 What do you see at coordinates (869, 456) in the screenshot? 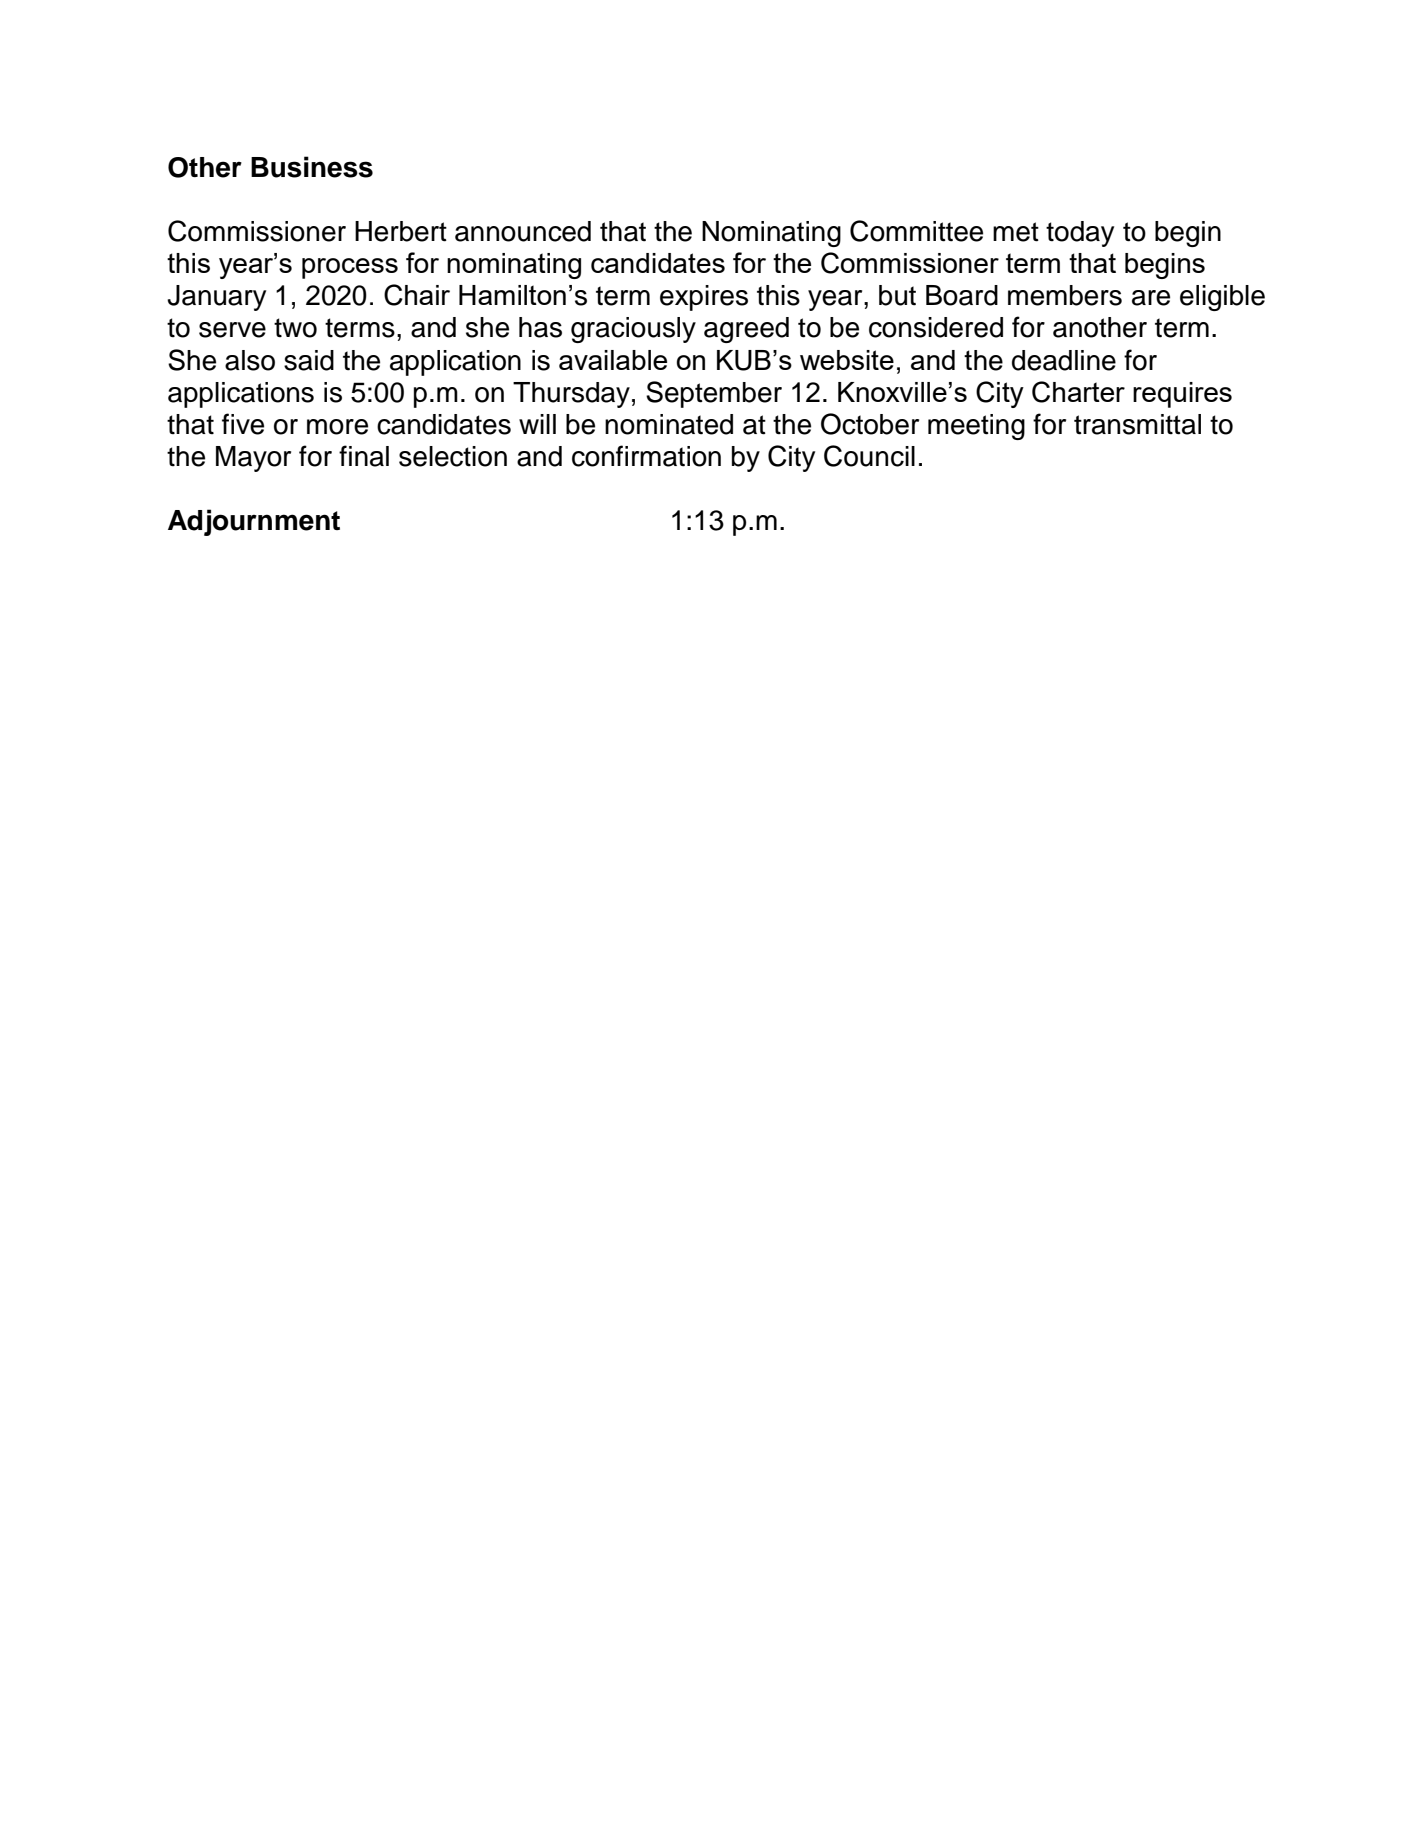
I see `Council` at bounding box center [869, 456].
